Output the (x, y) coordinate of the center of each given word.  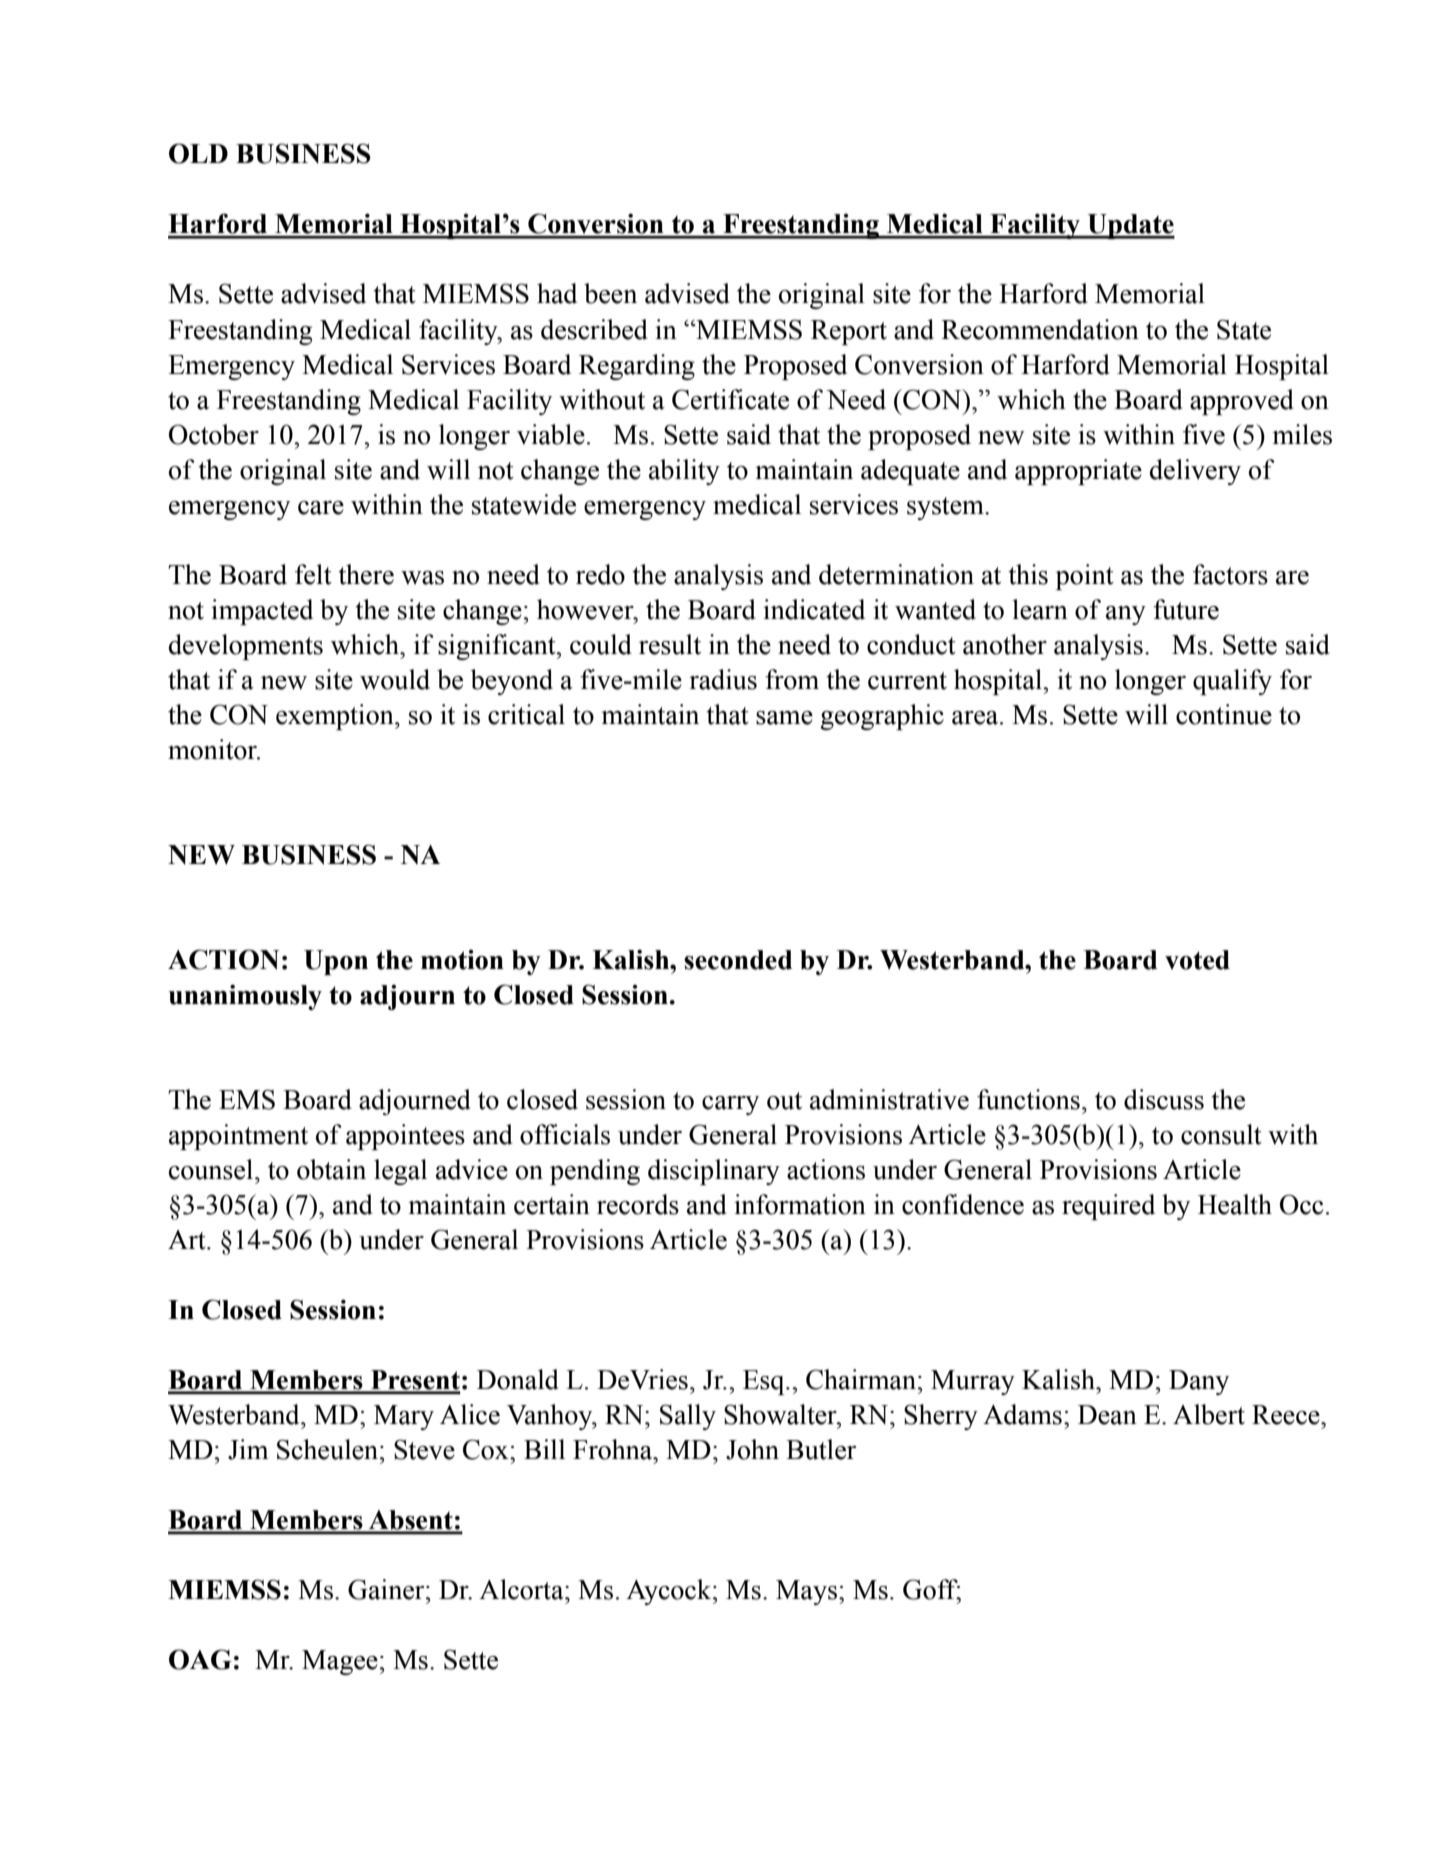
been (610, 293)
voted (1197, 960)
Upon (336, 962)
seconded (738, 960)
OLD (198, 153)
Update (1130, 226)
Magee (340, 1662)
